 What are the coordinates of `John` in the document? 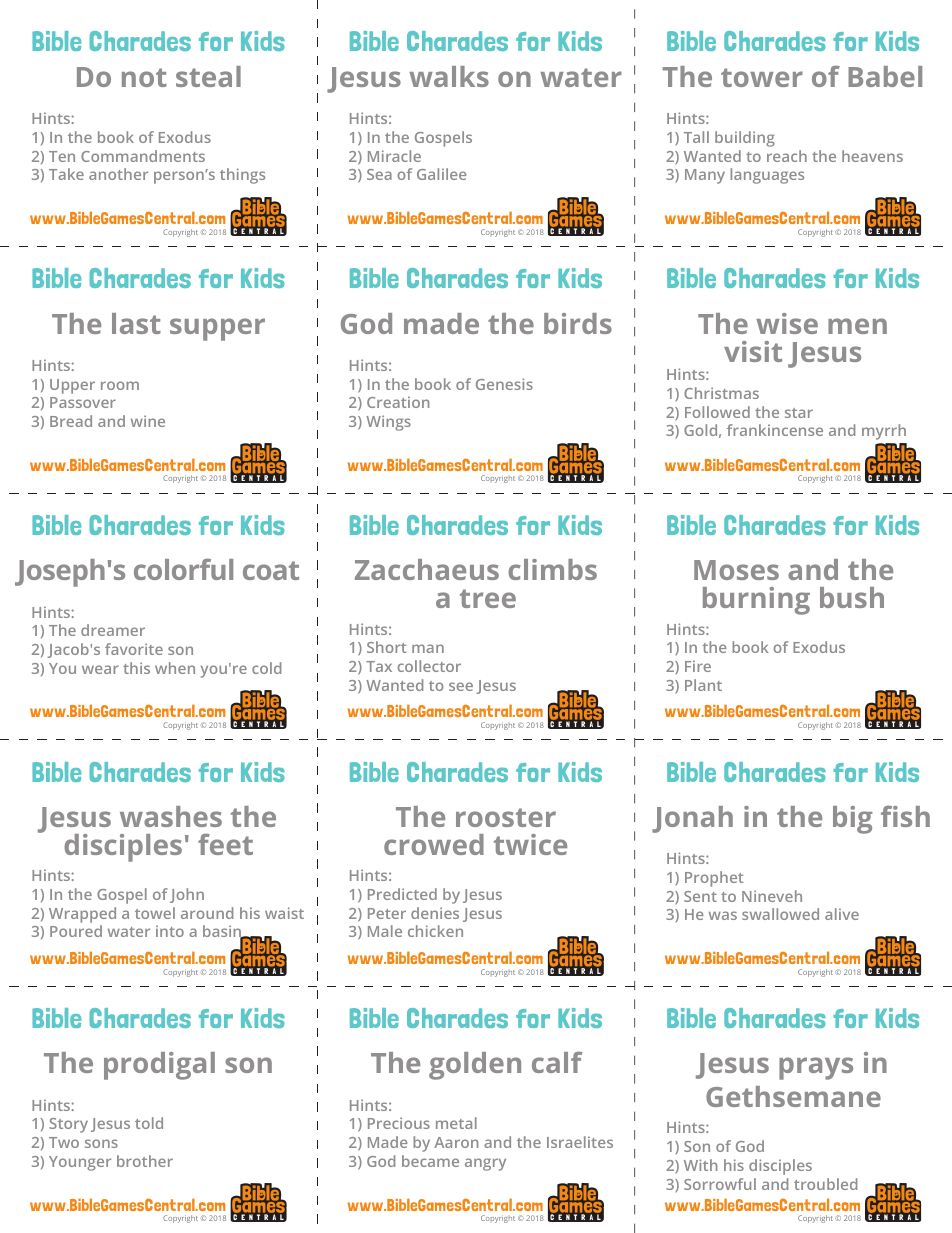 It's located at (187, 895).
